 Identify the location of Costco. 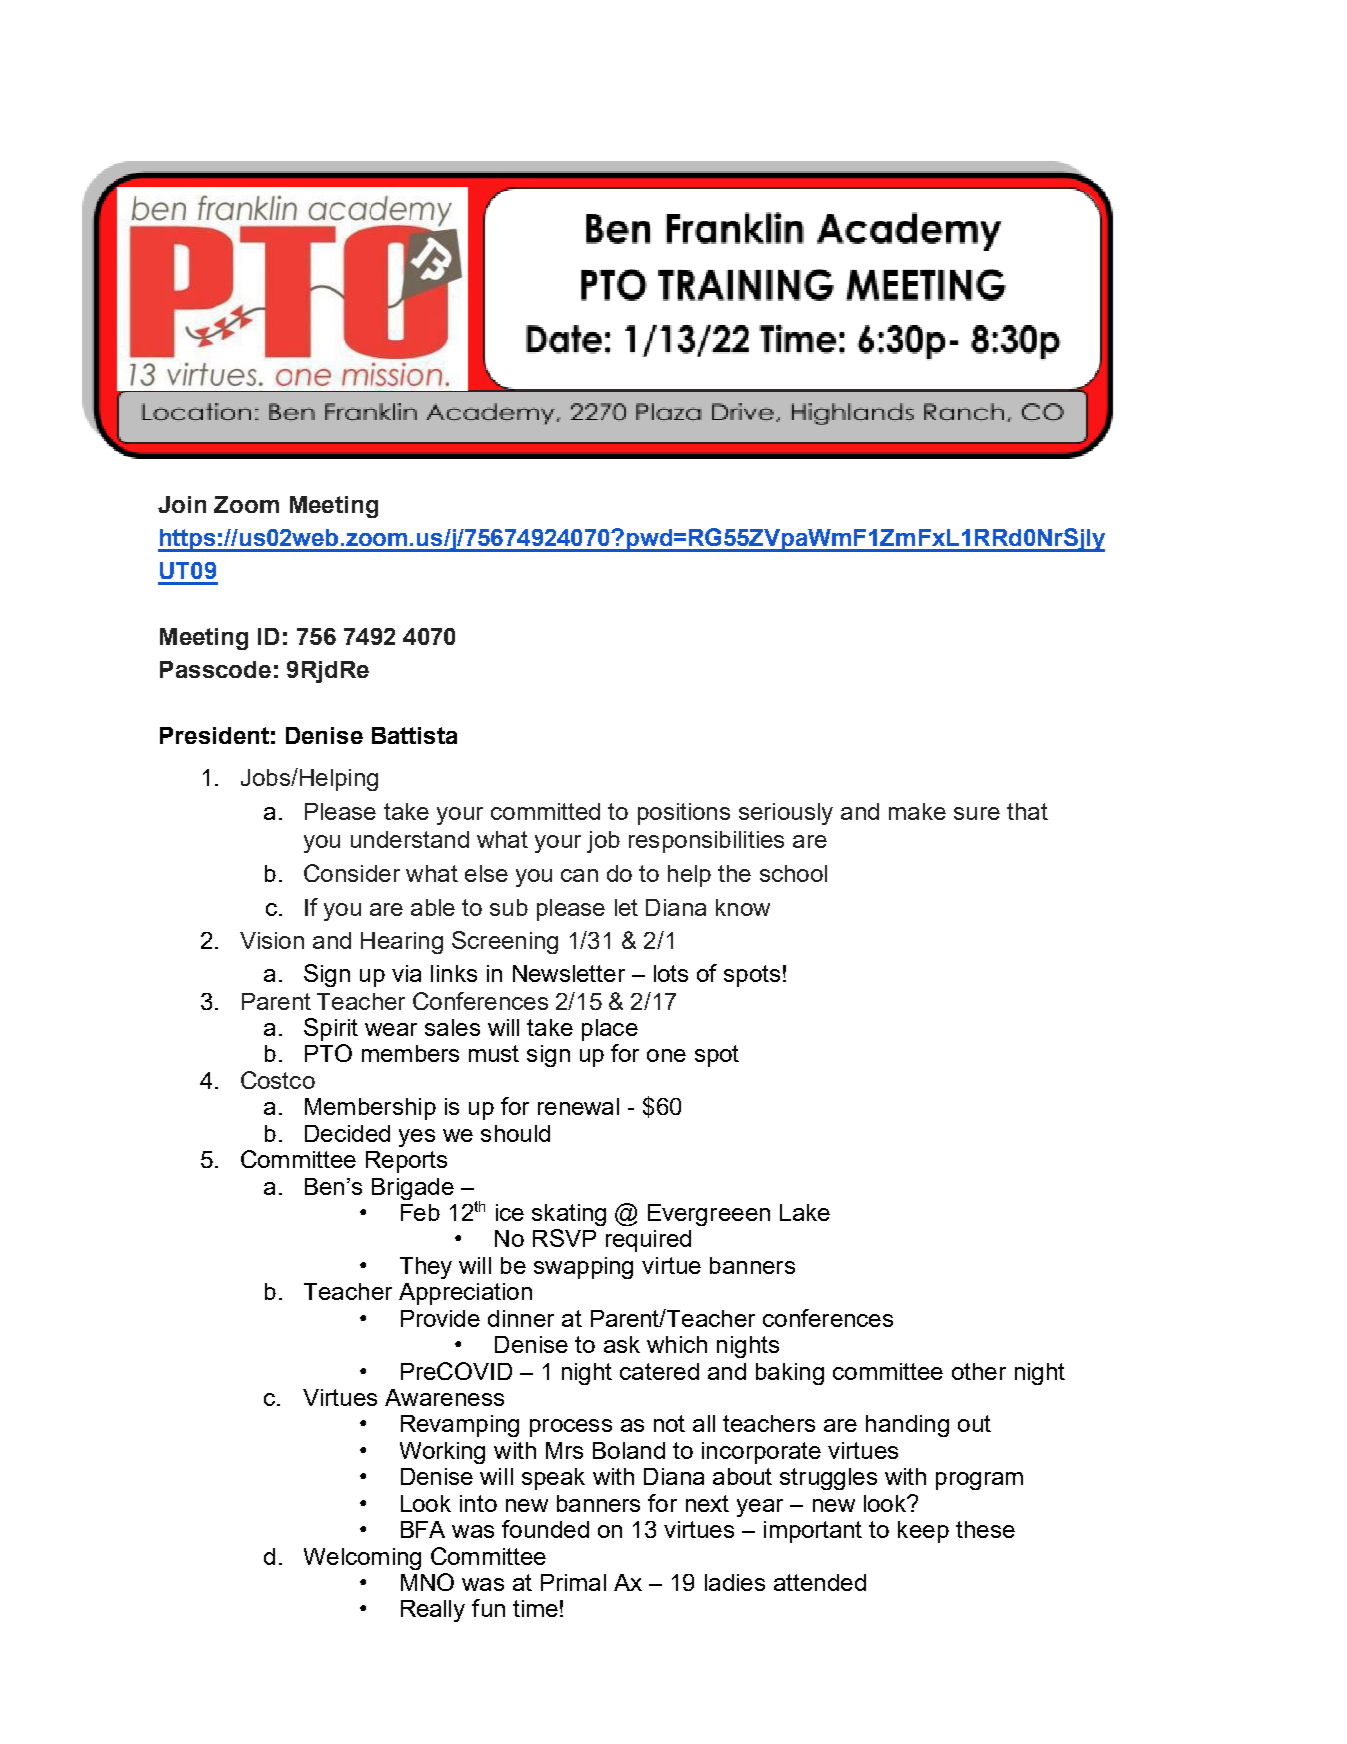
(278, 1080).
